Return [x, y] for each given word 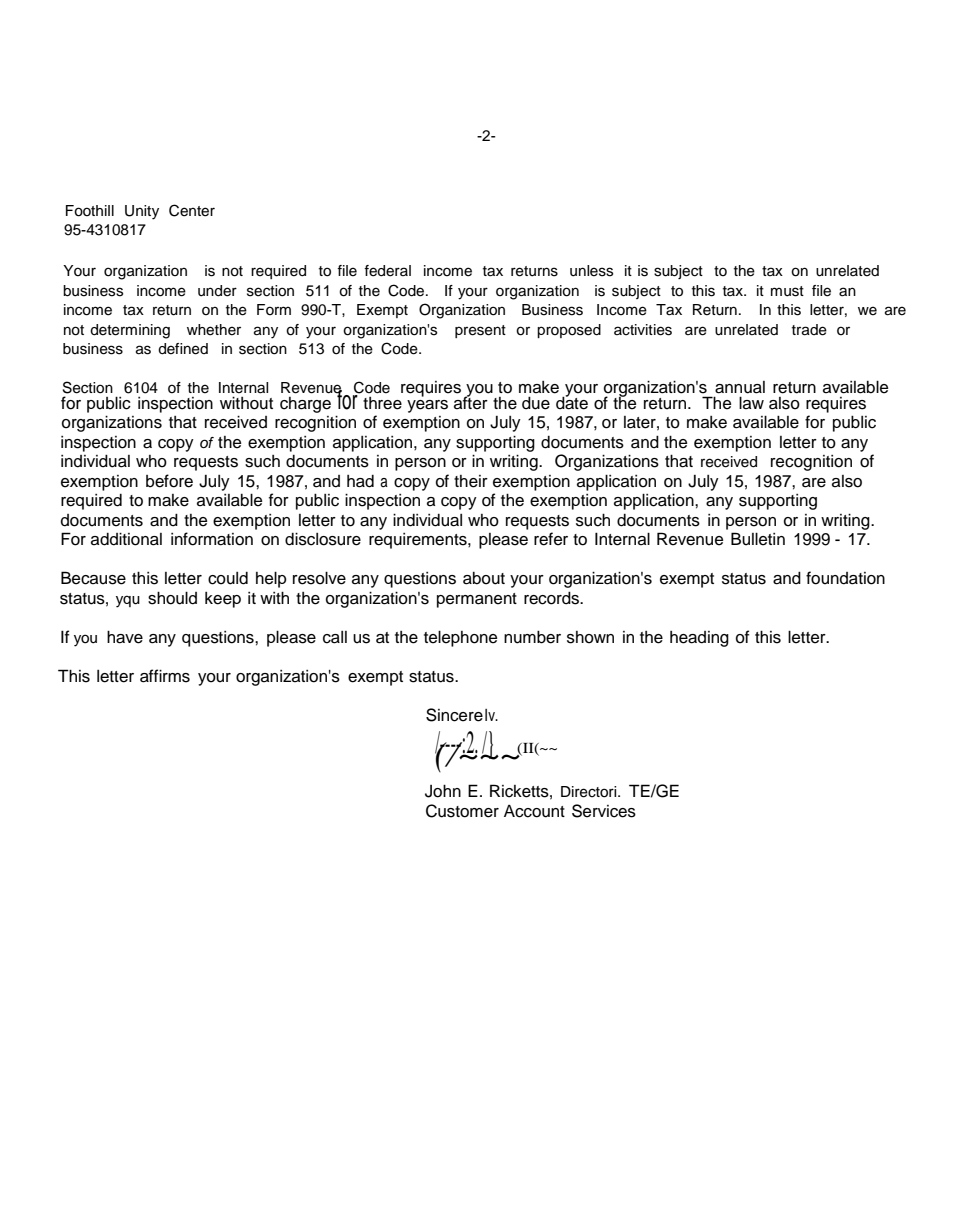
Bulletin [758, 539]
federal [387, 271]
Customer [462, 811]
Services [604, 811]
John [443, 791]
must [787, 291]
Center [192, 210]
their [471, 481]
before [169, 481]
